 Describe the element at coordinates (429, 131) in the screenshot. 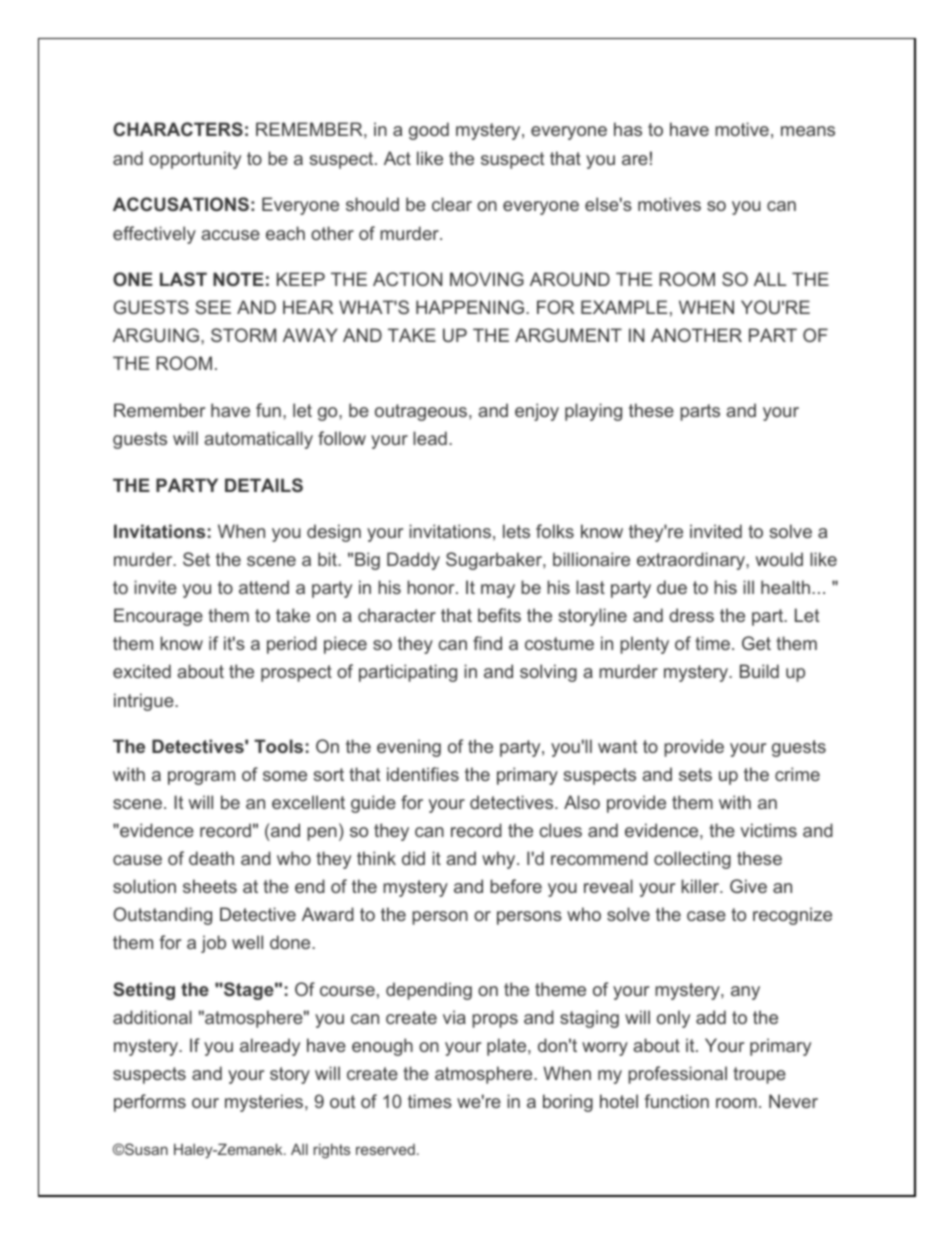

I see `good` at that location.
